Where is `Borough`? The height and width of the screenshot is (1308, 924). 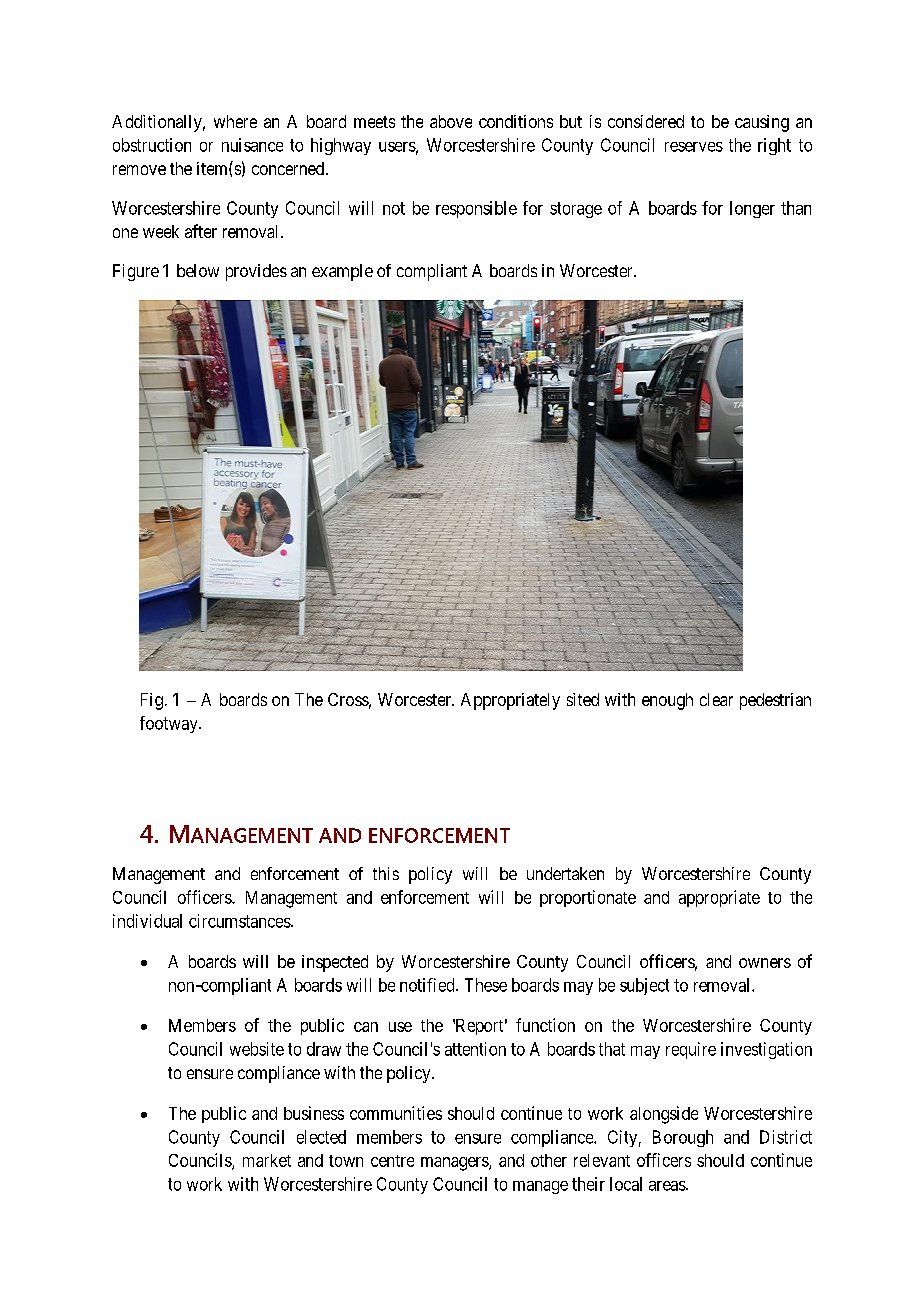 Borough is located at coordinates (683, 1138).
